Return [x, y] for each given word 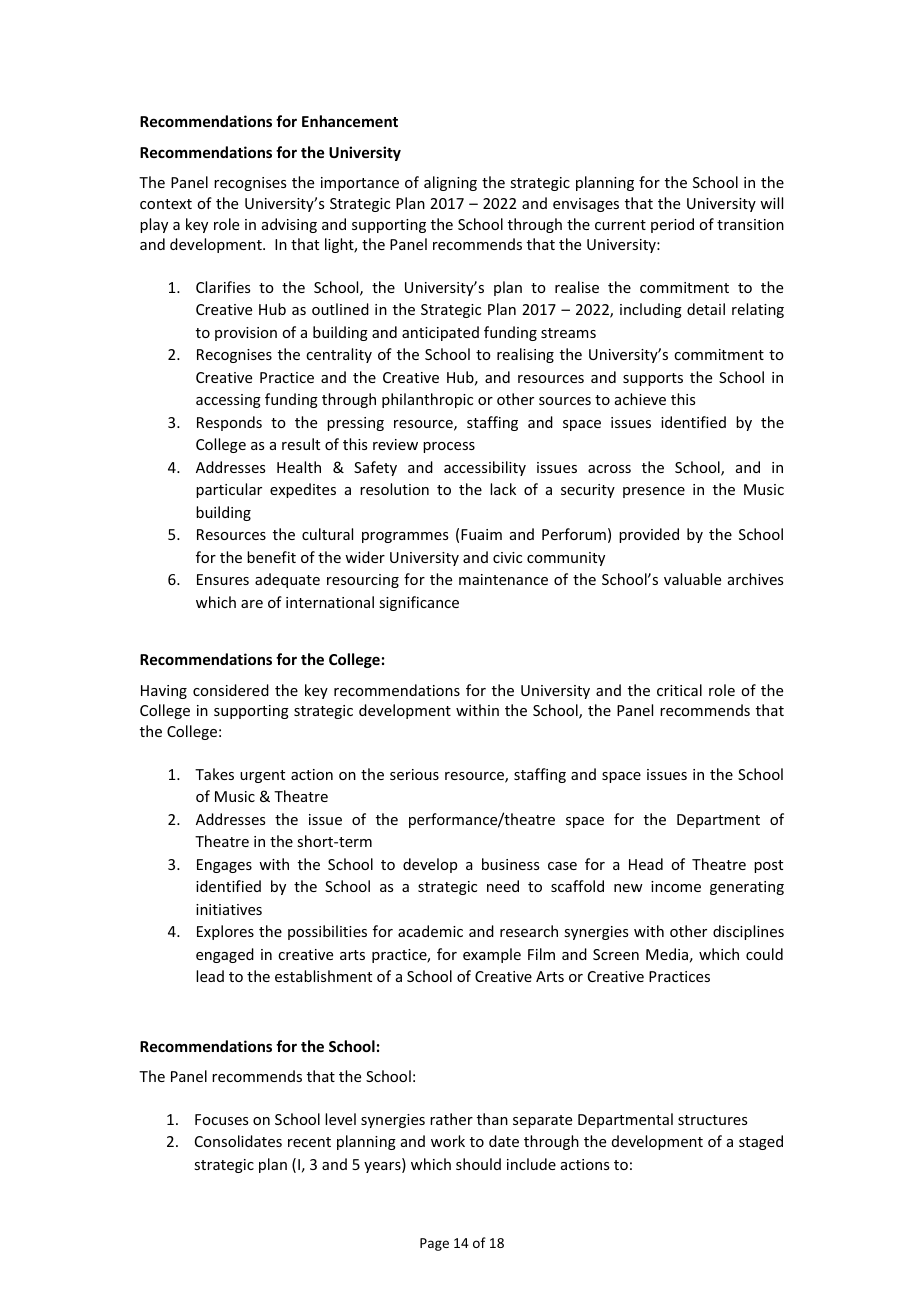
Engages [224, 866]
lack [503, 489]
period [672, 225]
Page [434, 1244]
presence [654, 492]
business [510, 864]
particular [229, 490]
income [676, 886]
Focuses [221, 1119]
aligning [450, 183]
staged [761, 1142]
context [166, 204]
